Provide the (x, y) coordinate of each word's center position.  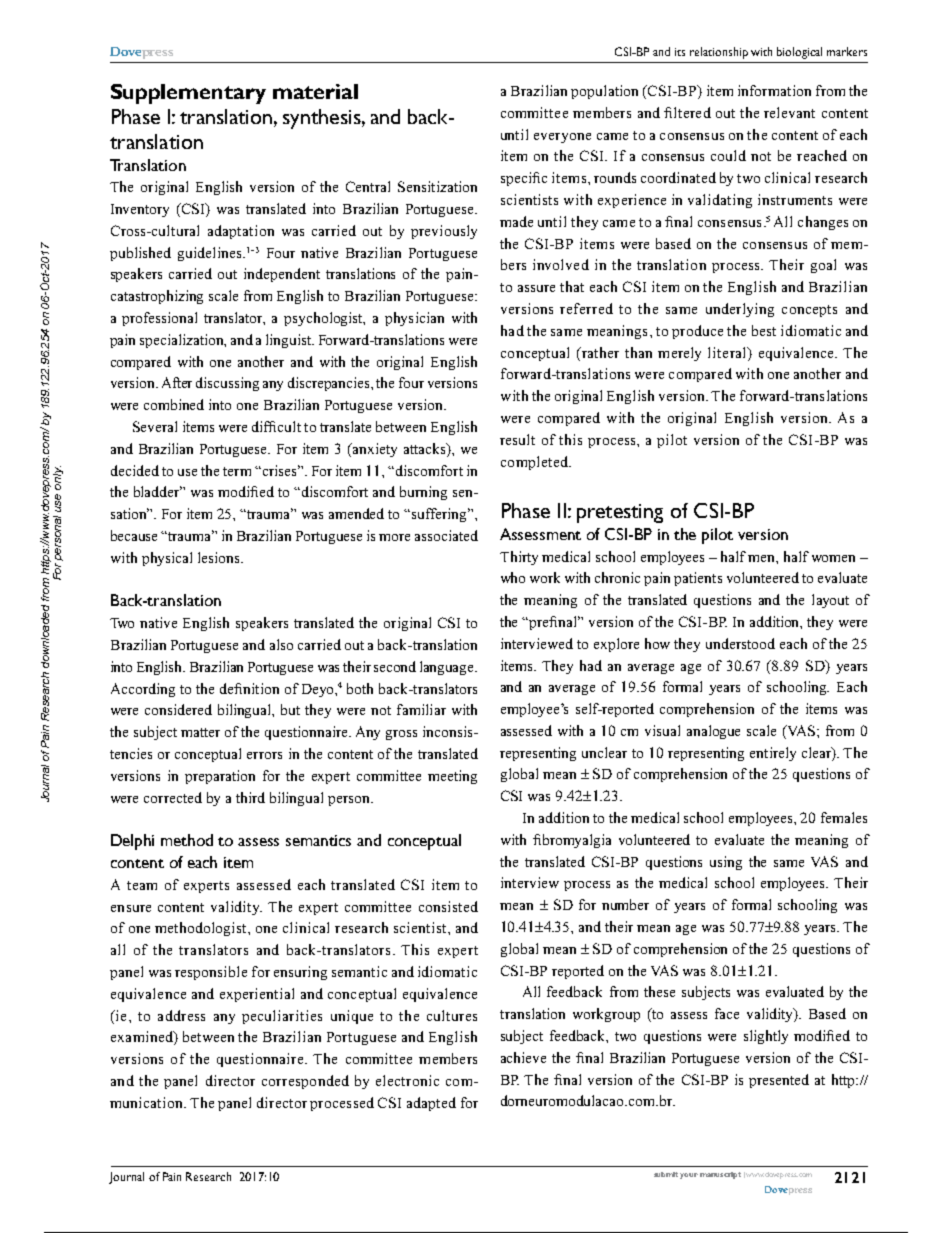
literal (728, 352)
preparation (220, 777)
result (517, 439)
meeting (452, 777)
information (774, 90)
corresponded (305, 1082)
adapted (431, 1104)
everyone (562, 138)
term (237, 471)
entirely (773, 754)
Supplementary (188, 94)
